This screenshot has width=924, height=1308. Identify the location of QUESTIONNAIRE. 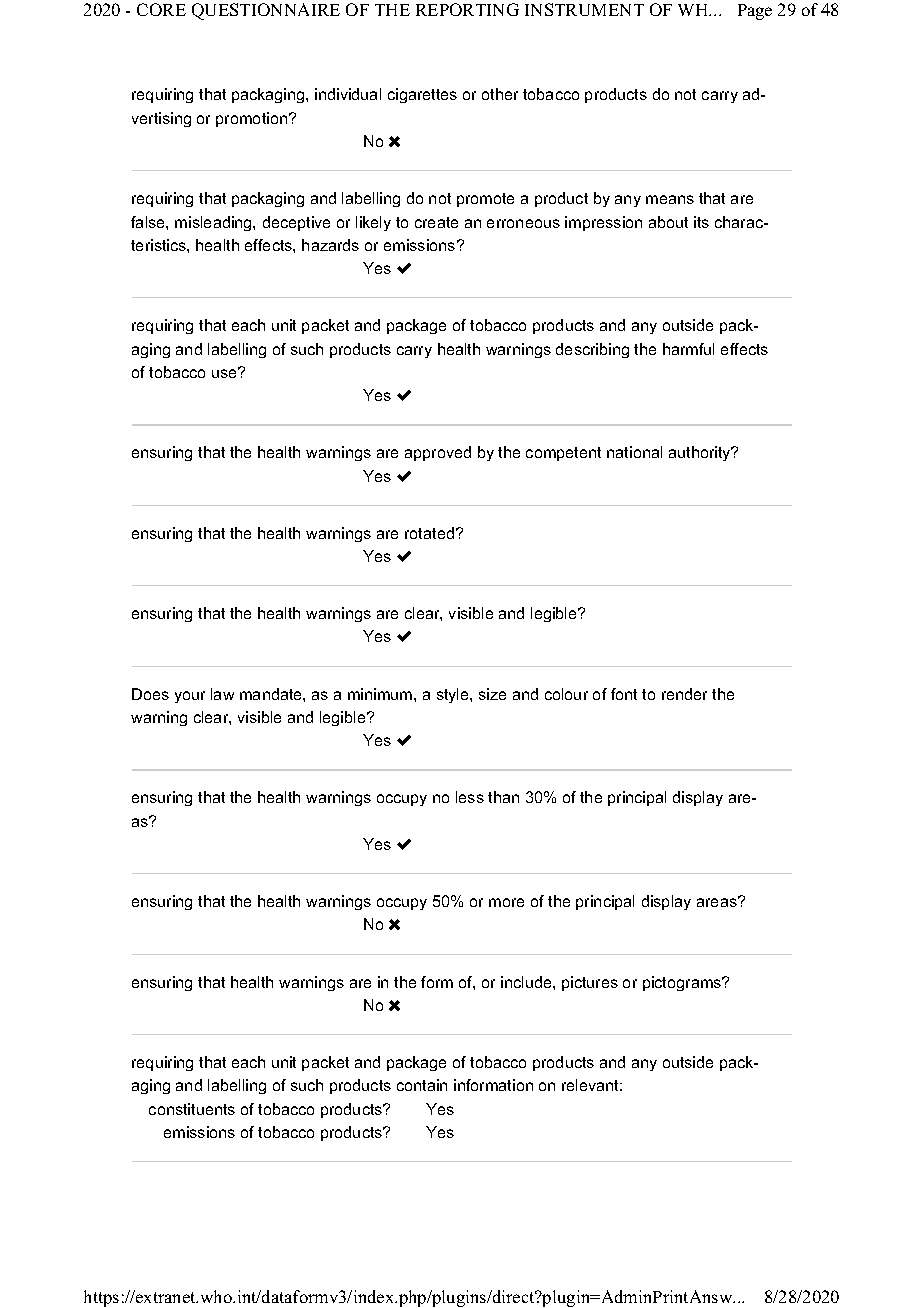
(266, 11).
